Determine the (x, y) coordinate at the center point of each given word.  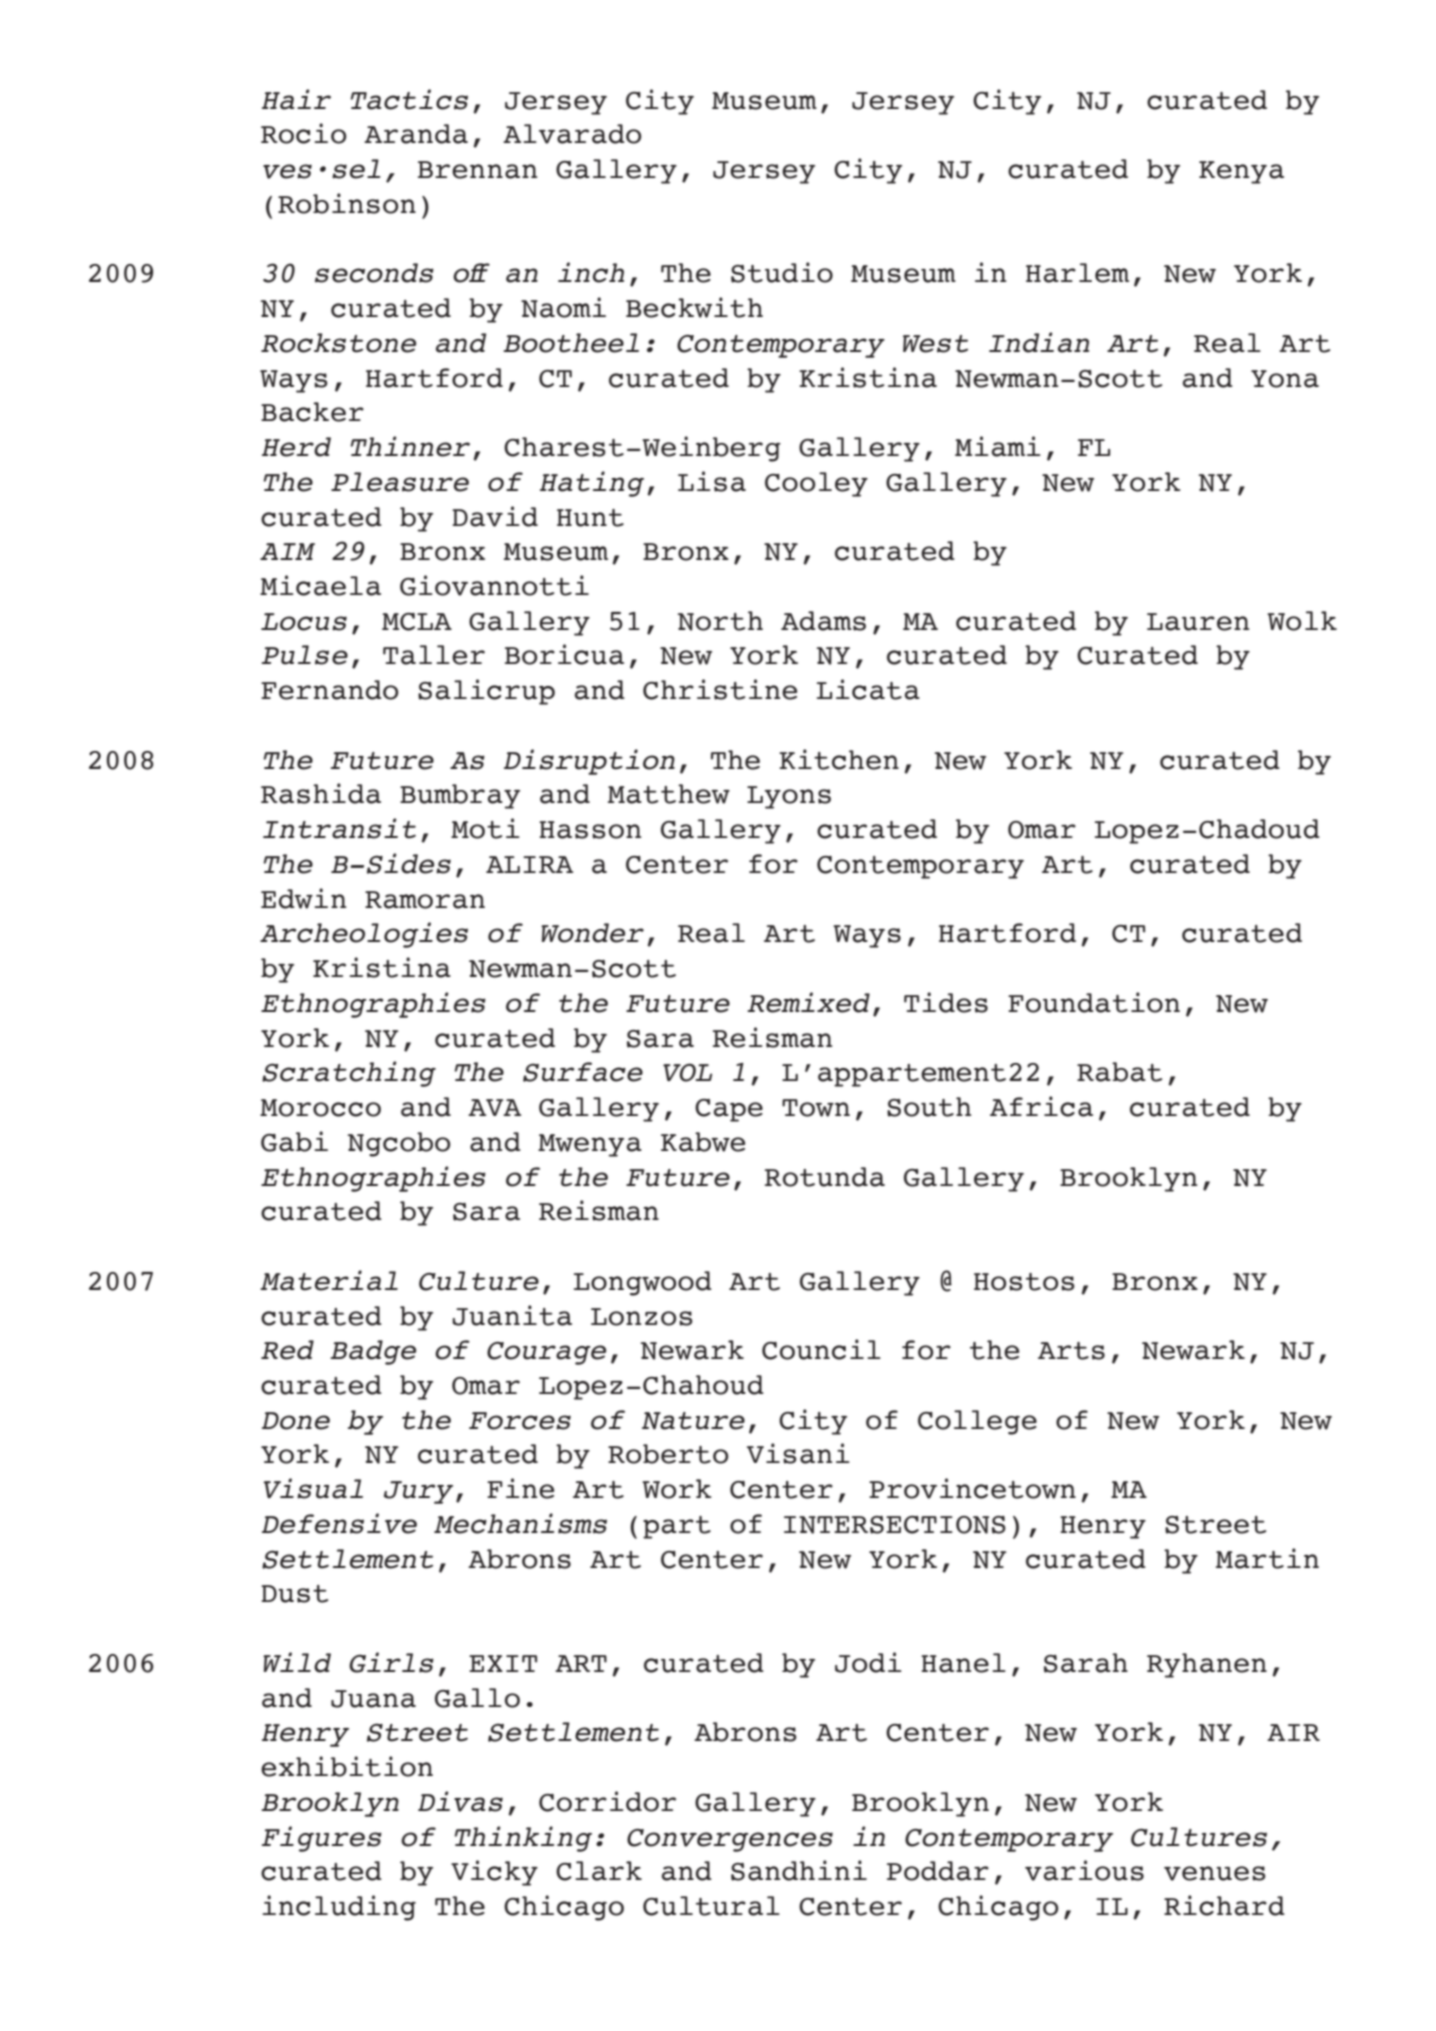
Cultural (711, 1906)
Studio (782, 272)
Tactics (409, 99)
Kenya (1241, 172)
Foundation (1094, 1002)
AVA (494, 1107)
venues (1215, 1873)
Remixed (808, 1002)
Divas (460, 1801)
